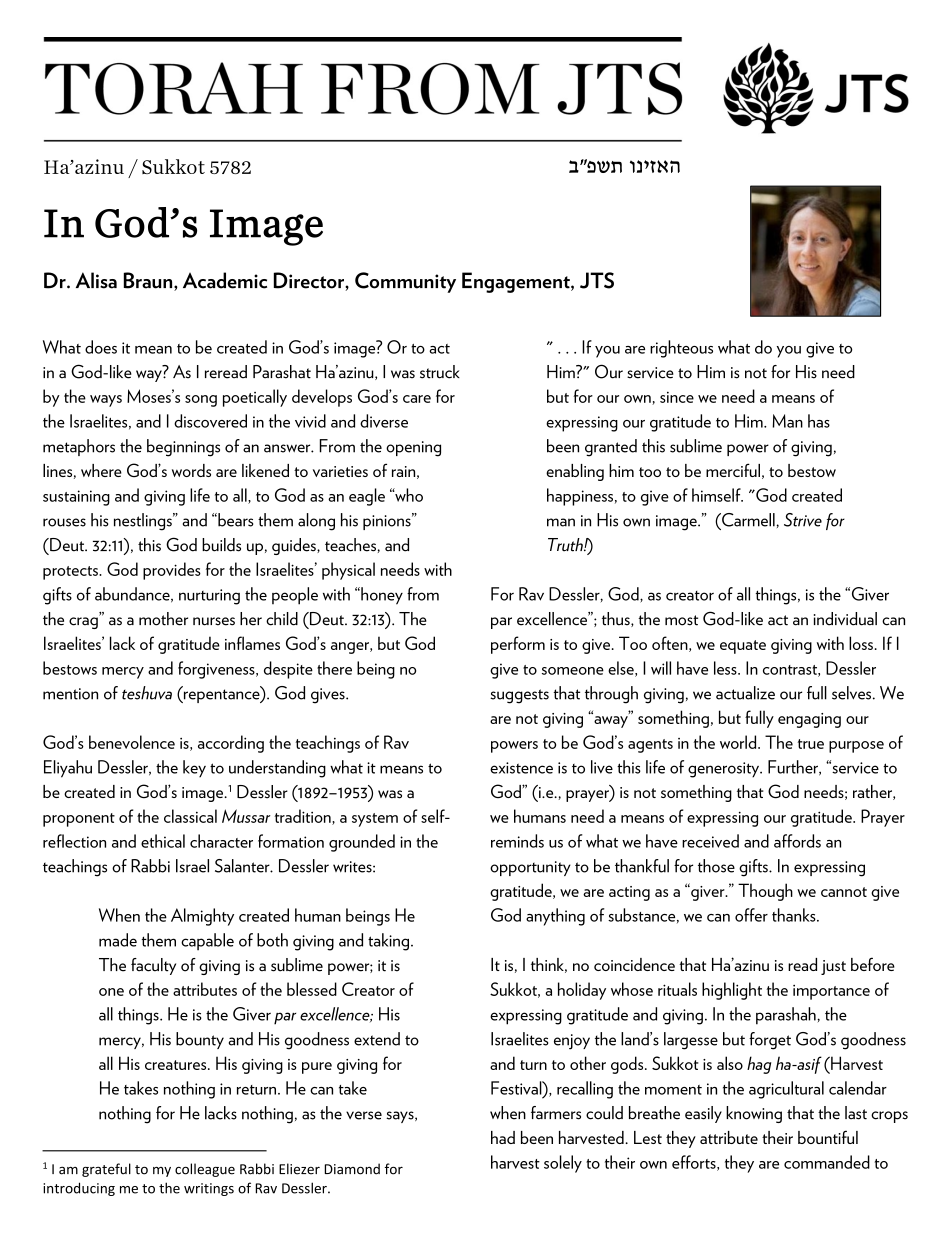 The image size is (952, 1233). What do you see at coordinates (205, 1170) in the screenshot?
I see `colleague` at bounding box center [205, 1170].
